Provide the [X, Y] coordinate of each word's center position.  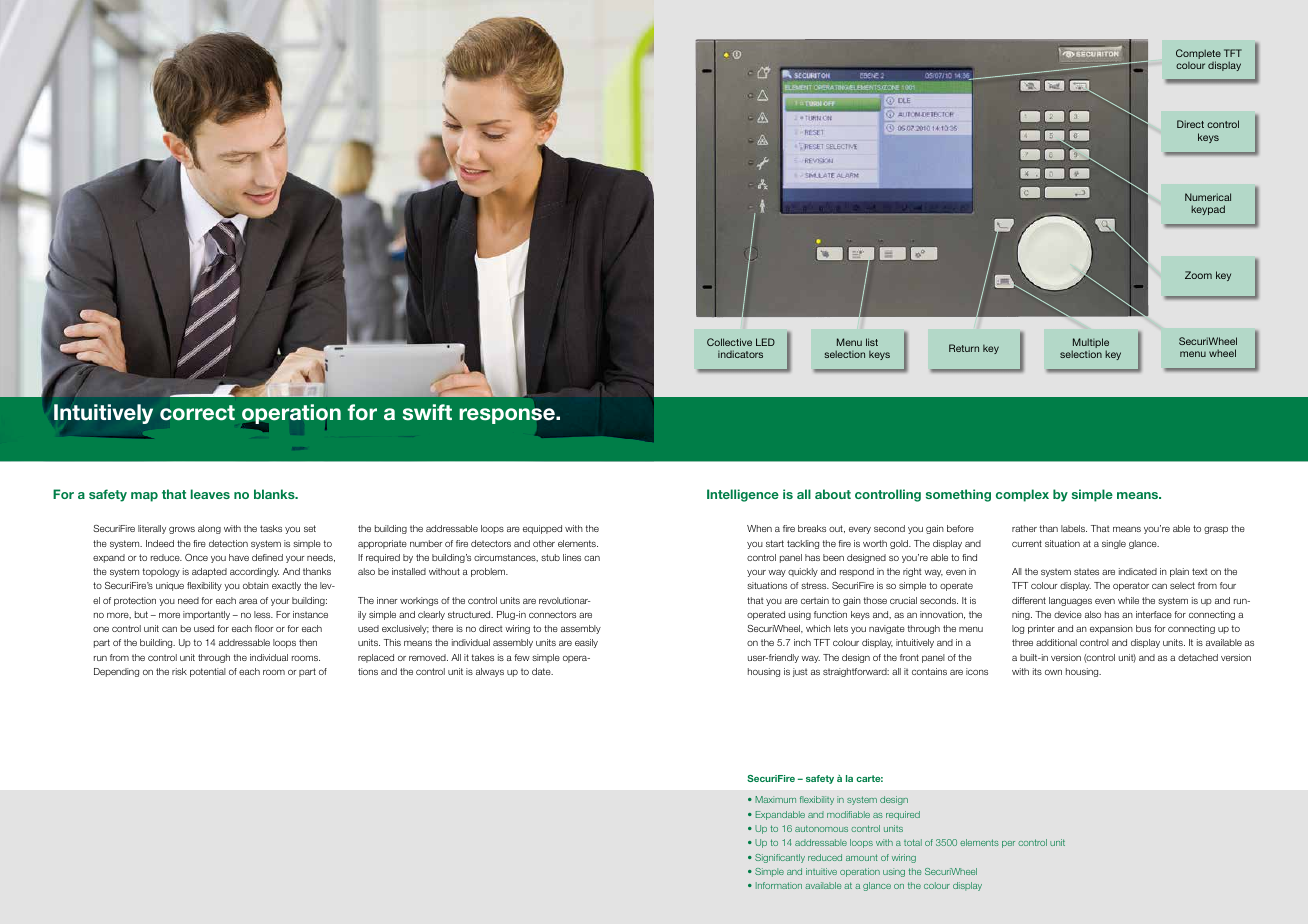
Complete [1198, 55]
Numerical [1208, 197]
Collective [729, 342]
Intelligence [743, 495]
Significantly [780, 858]
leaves [210, 494]
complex [1022, 495]
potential [208, 672]
